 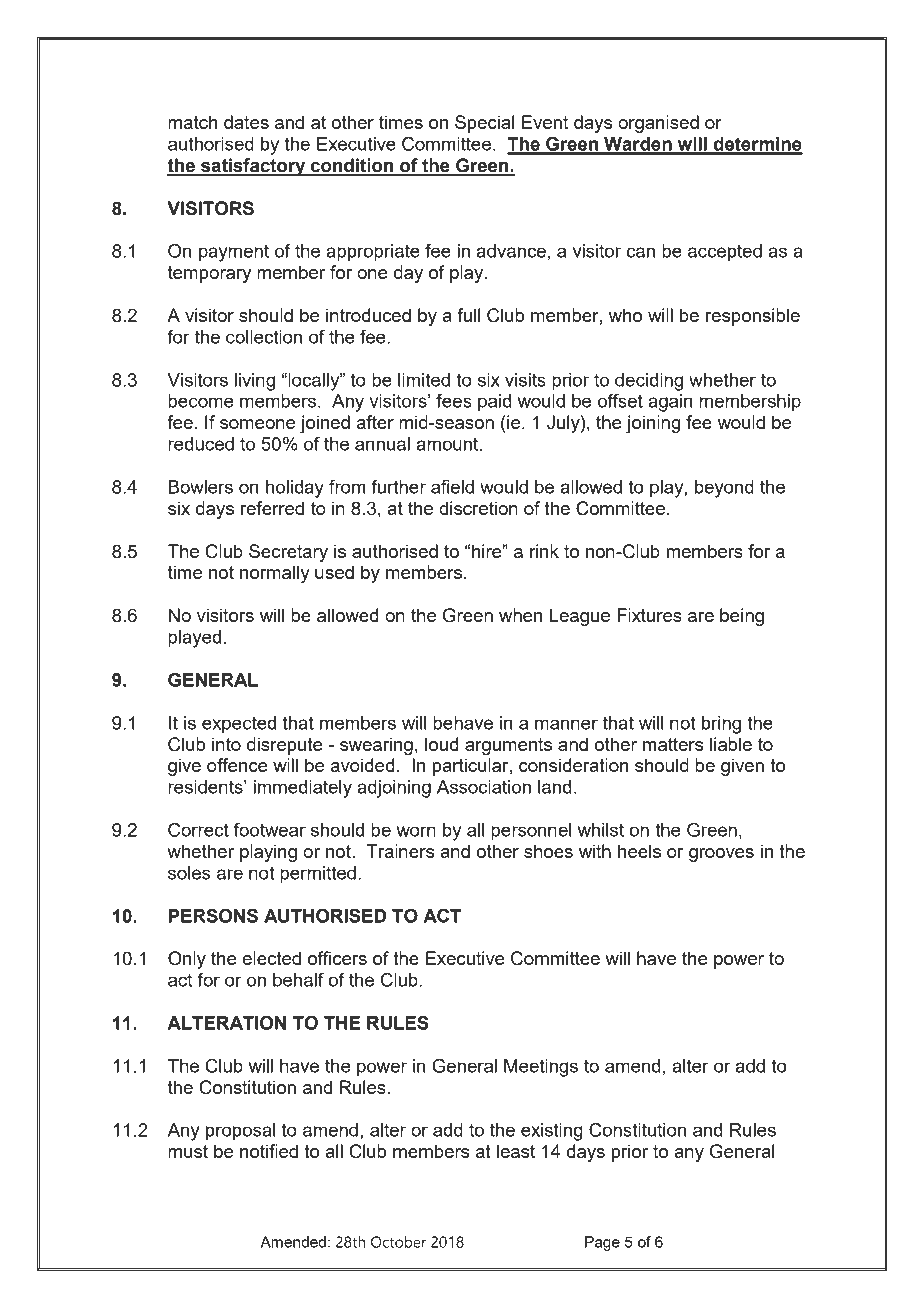 I want to click on referred, so click(x=272, y=508).
